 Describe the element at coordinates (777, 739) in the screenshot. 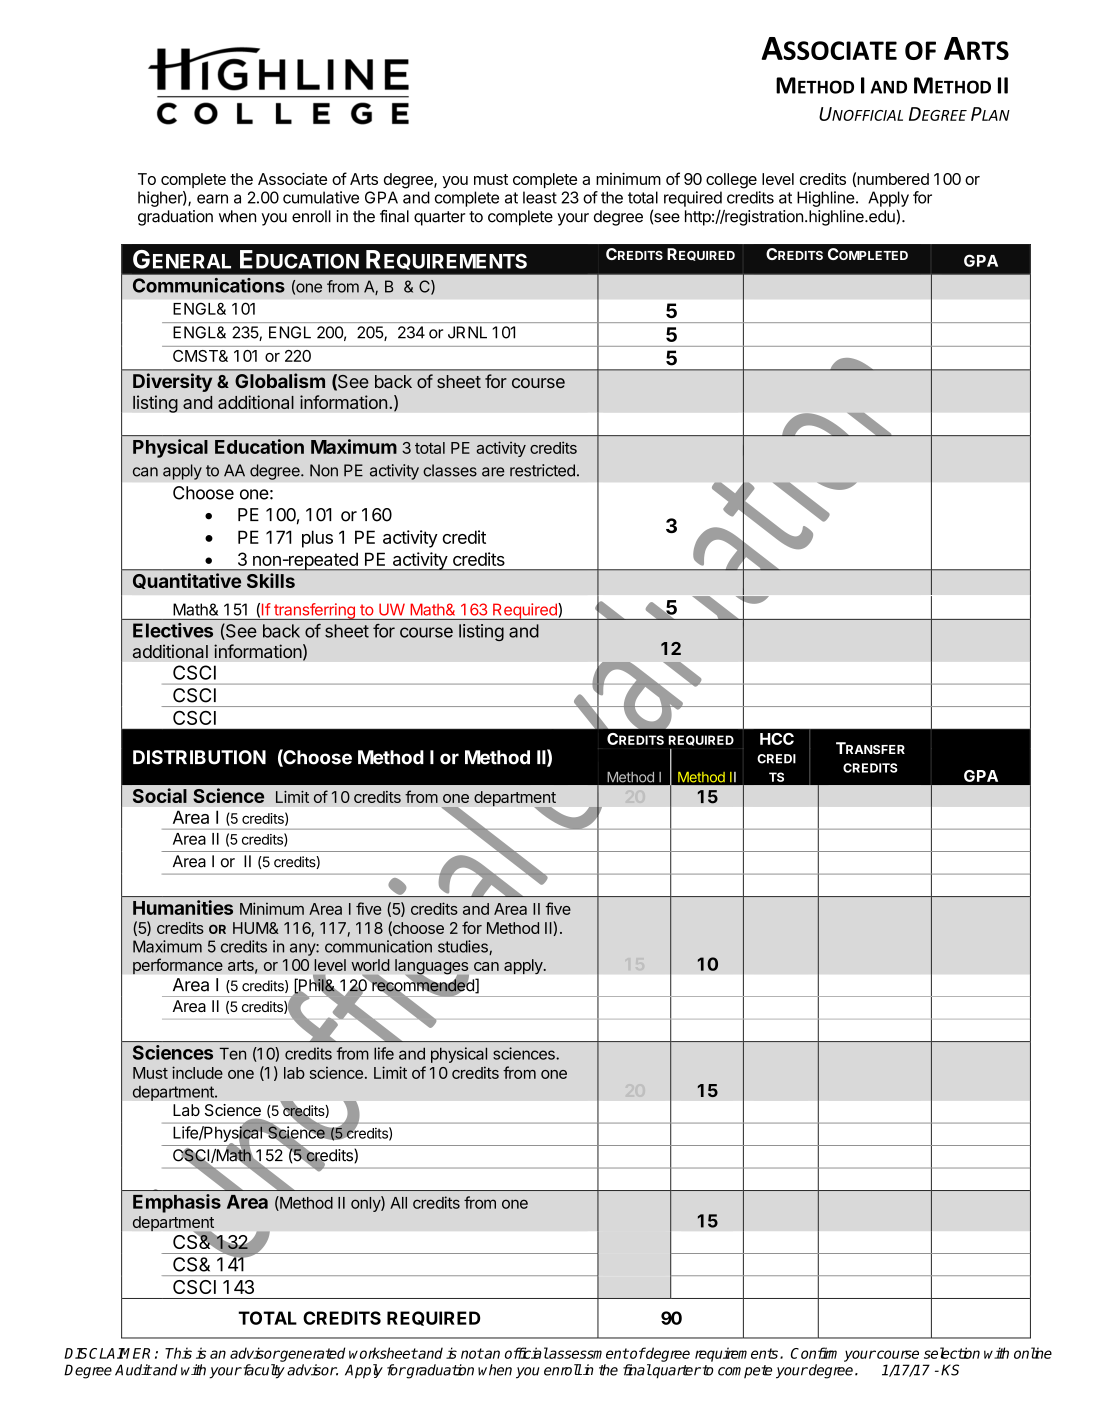

I see `HCC` at that location.
